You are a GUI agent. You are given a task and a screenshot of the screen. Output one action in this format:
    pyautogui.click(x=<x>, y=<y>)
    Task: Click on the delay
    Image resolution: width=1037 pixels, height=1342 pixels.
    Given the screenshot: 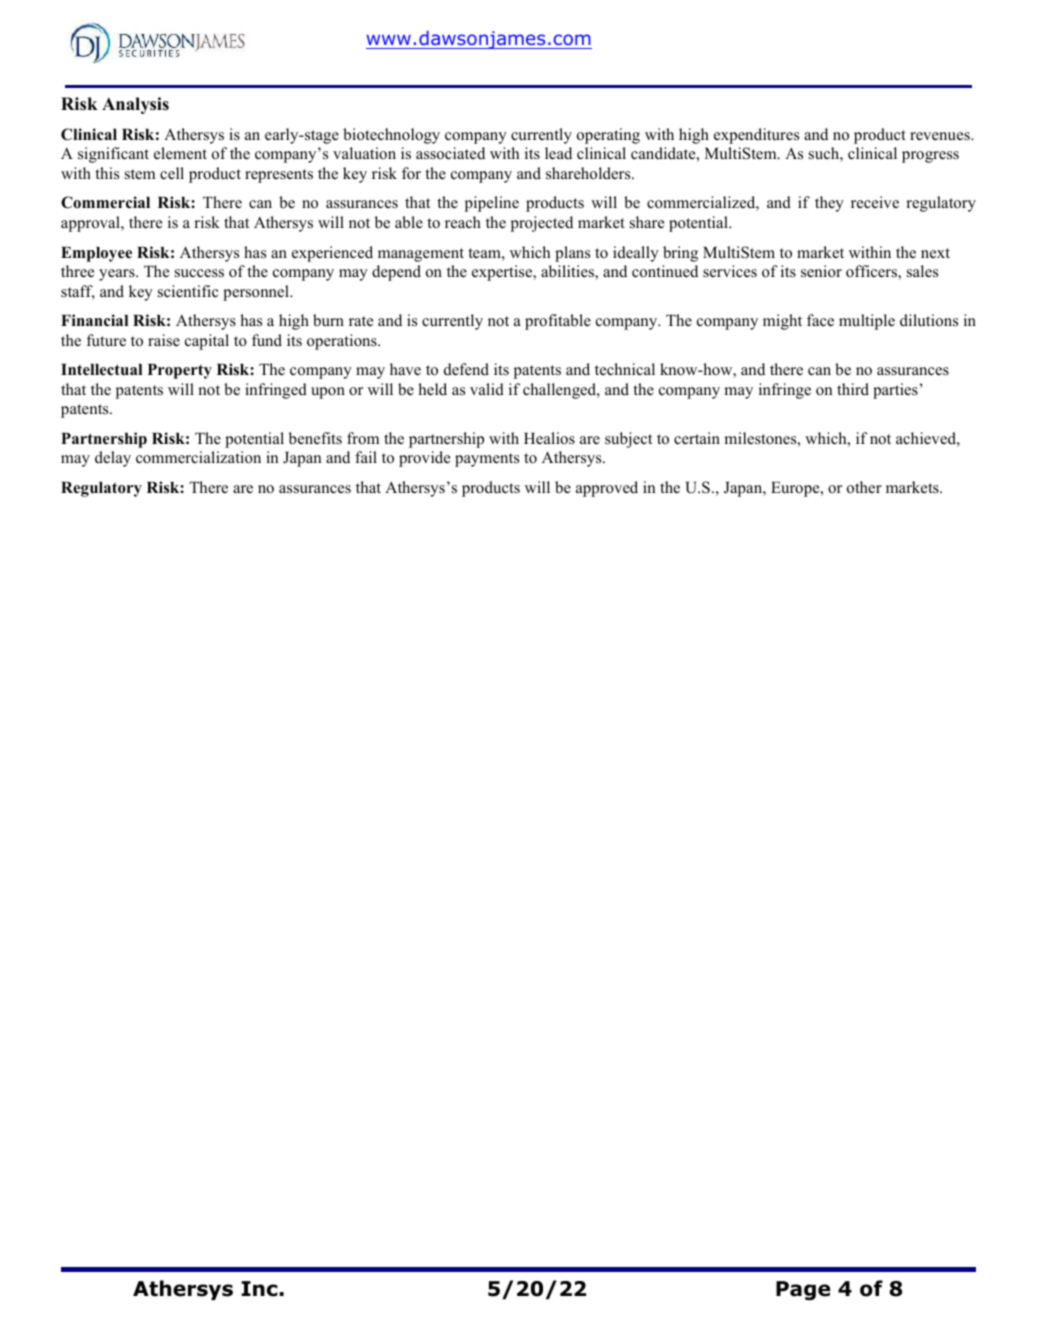 What is the action you would take?
    pyautogui.click(x=113, y=459)
